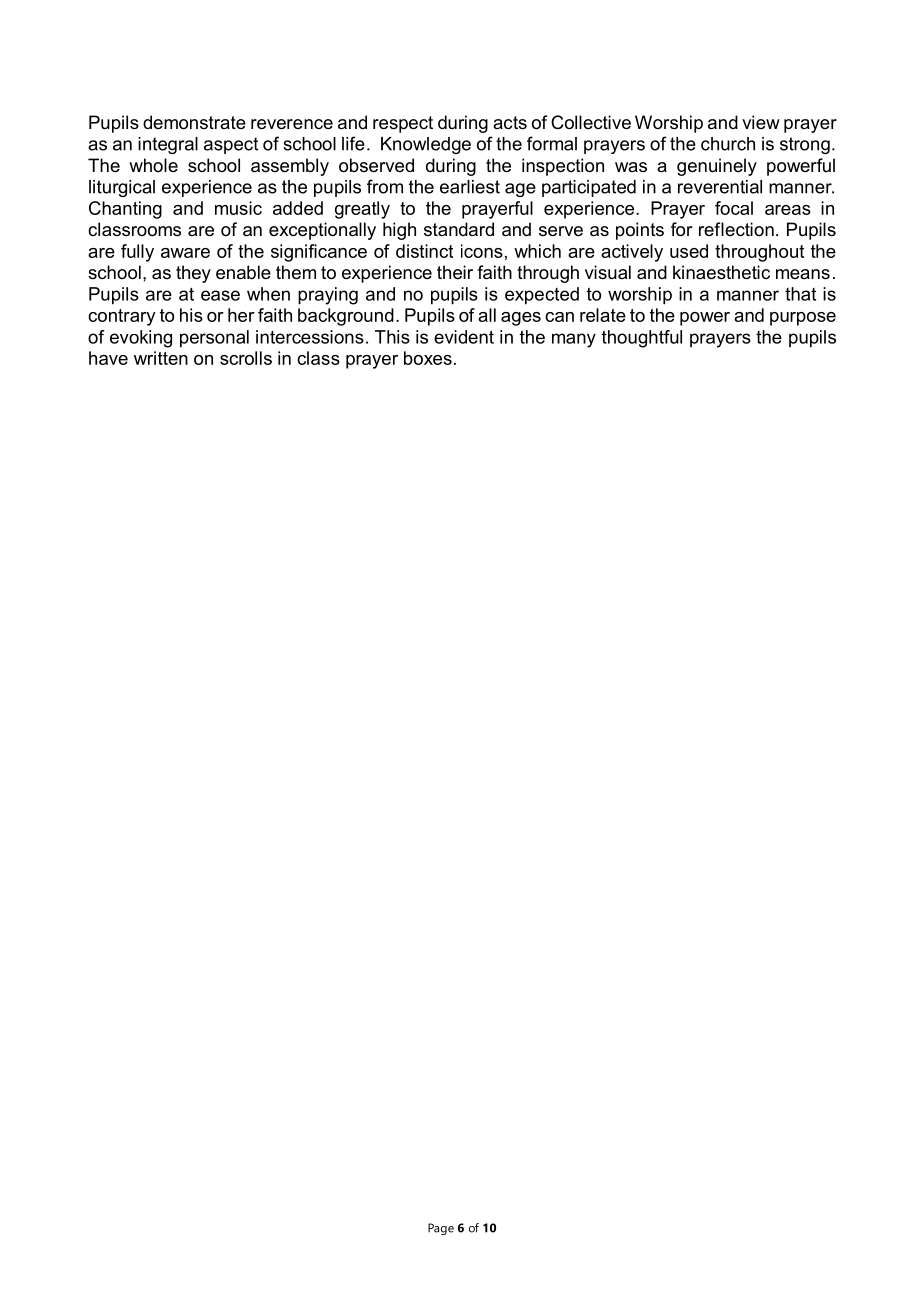 The width and height of the page is (924, 1308). What do you see at coordinates (428, 358) in the page?
I see `boxes` at bounding box center [428, 358].
